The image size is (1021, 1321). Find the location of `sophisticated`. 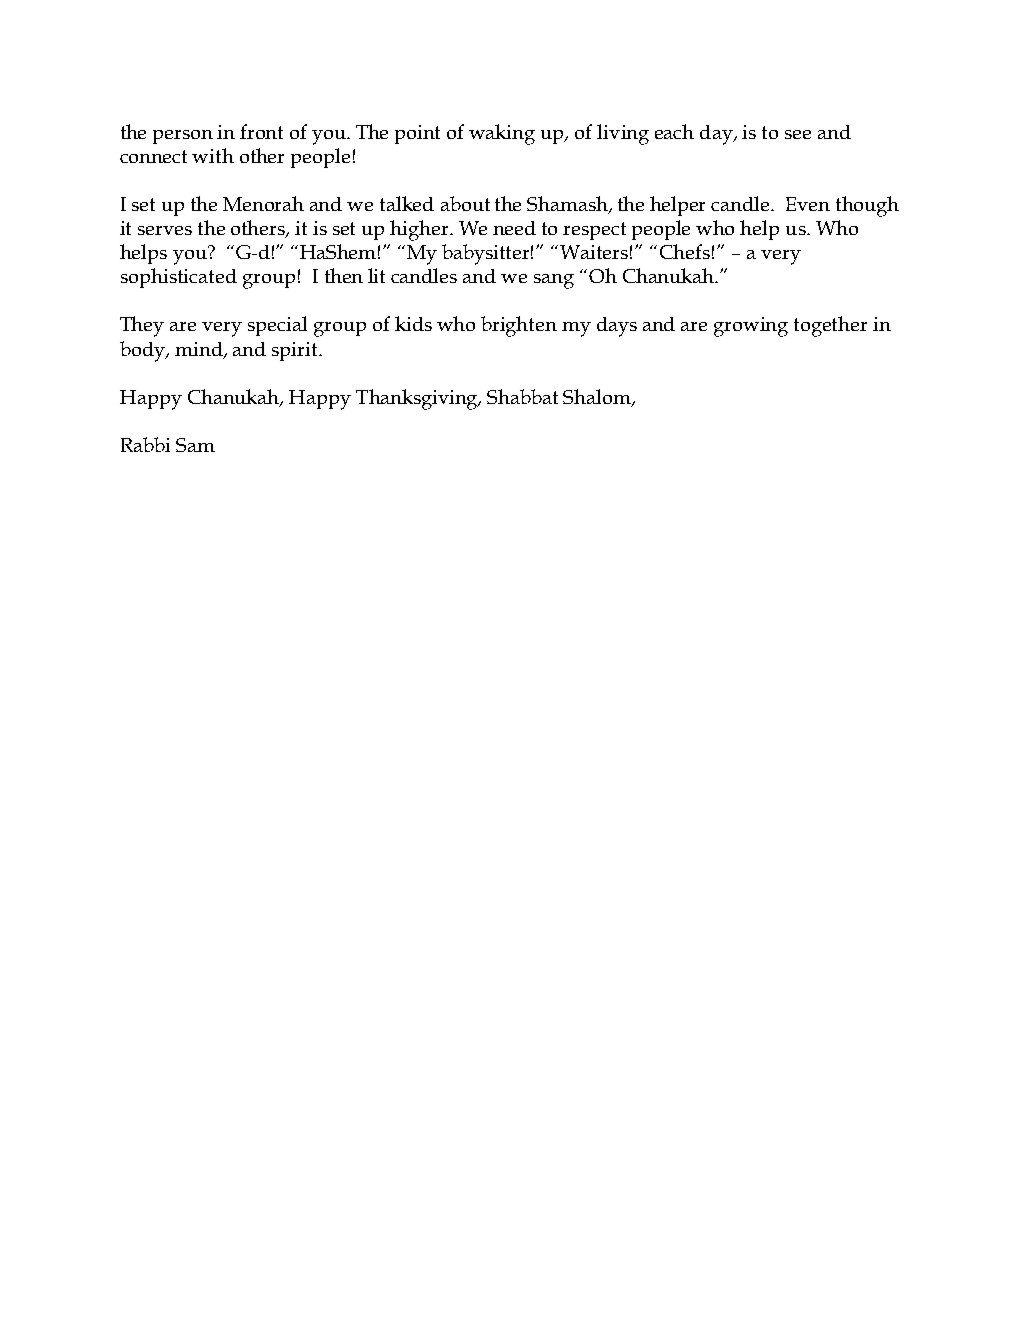

sophisticated is located at coordinates (179, 278).
